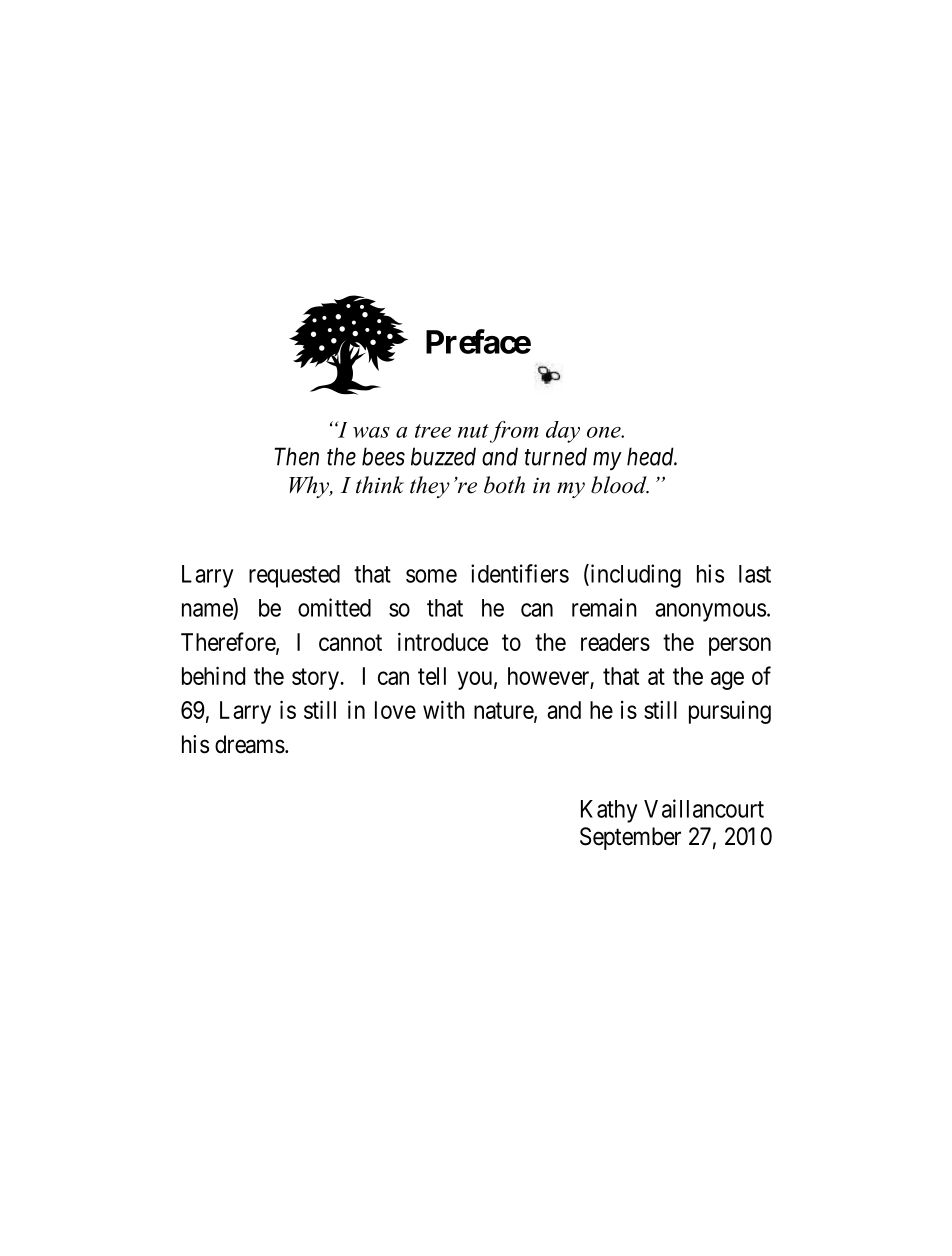 The width and height of the image is (952, 1256). Describe the element at coordinates (316, 679) in the image. I see `story` at that location.
